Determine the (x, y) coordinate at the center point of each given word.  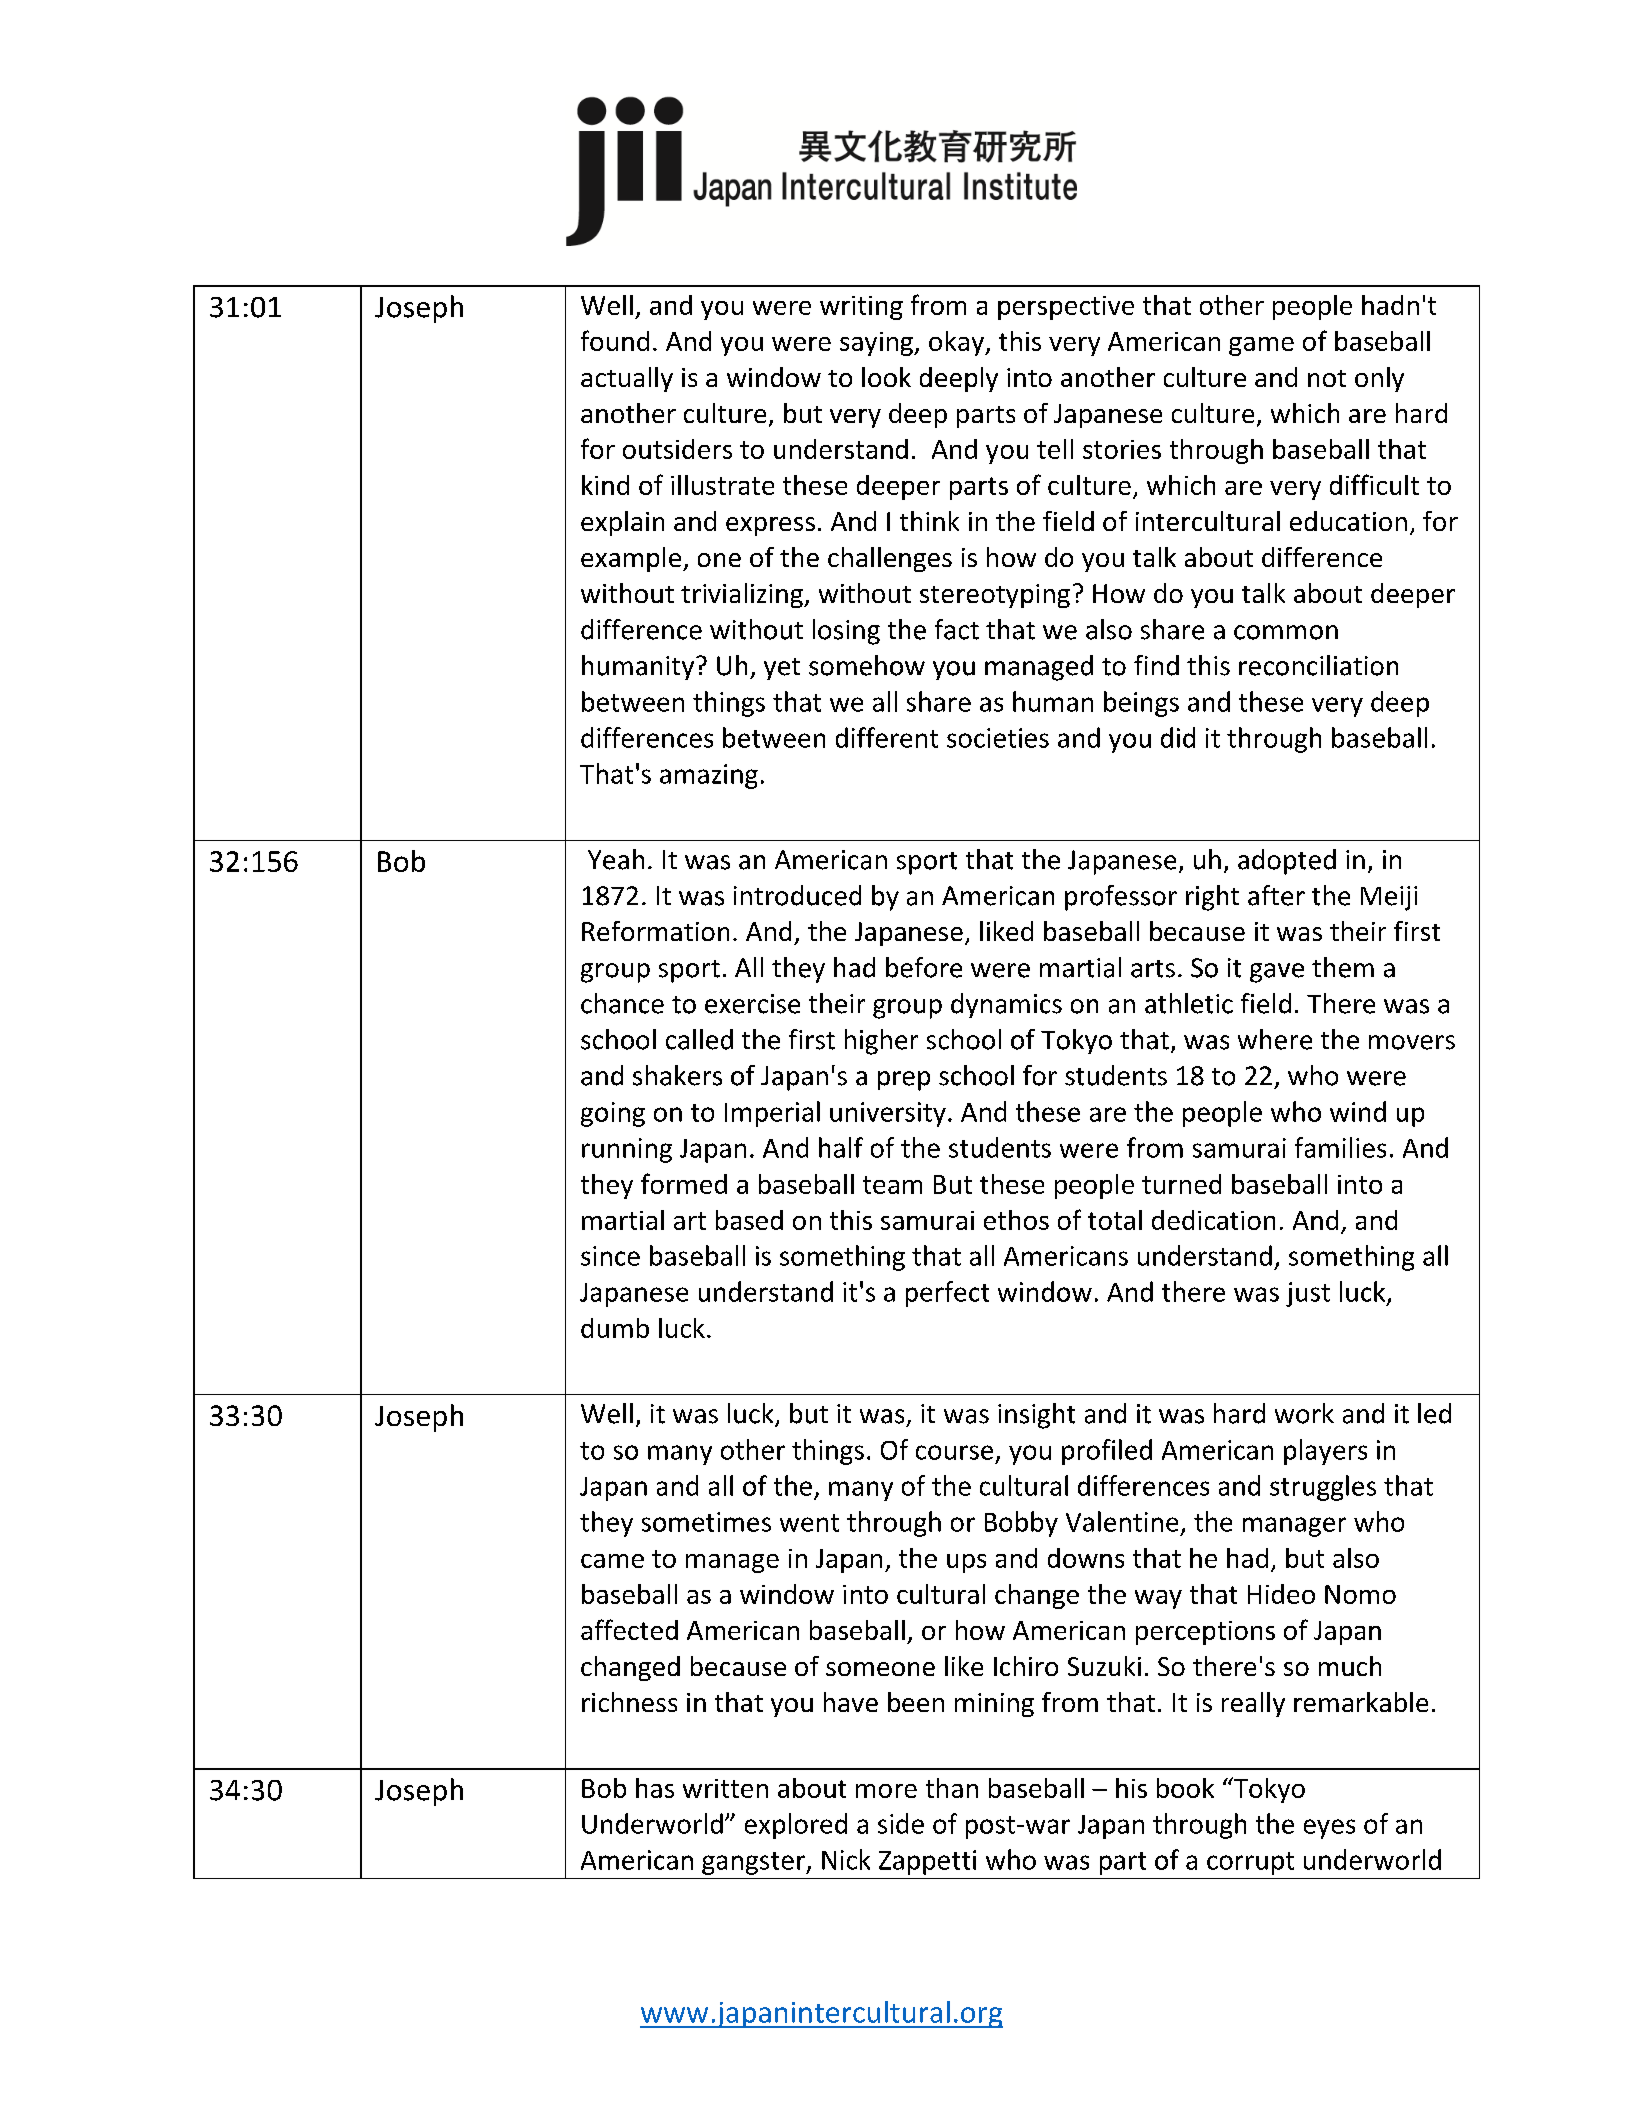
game (1261, 346)
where (1275, 1039)
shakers (677, 1075)
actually (627, 379)
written (725, 1788)
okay (957, 343)
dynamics (1006, 1005)
